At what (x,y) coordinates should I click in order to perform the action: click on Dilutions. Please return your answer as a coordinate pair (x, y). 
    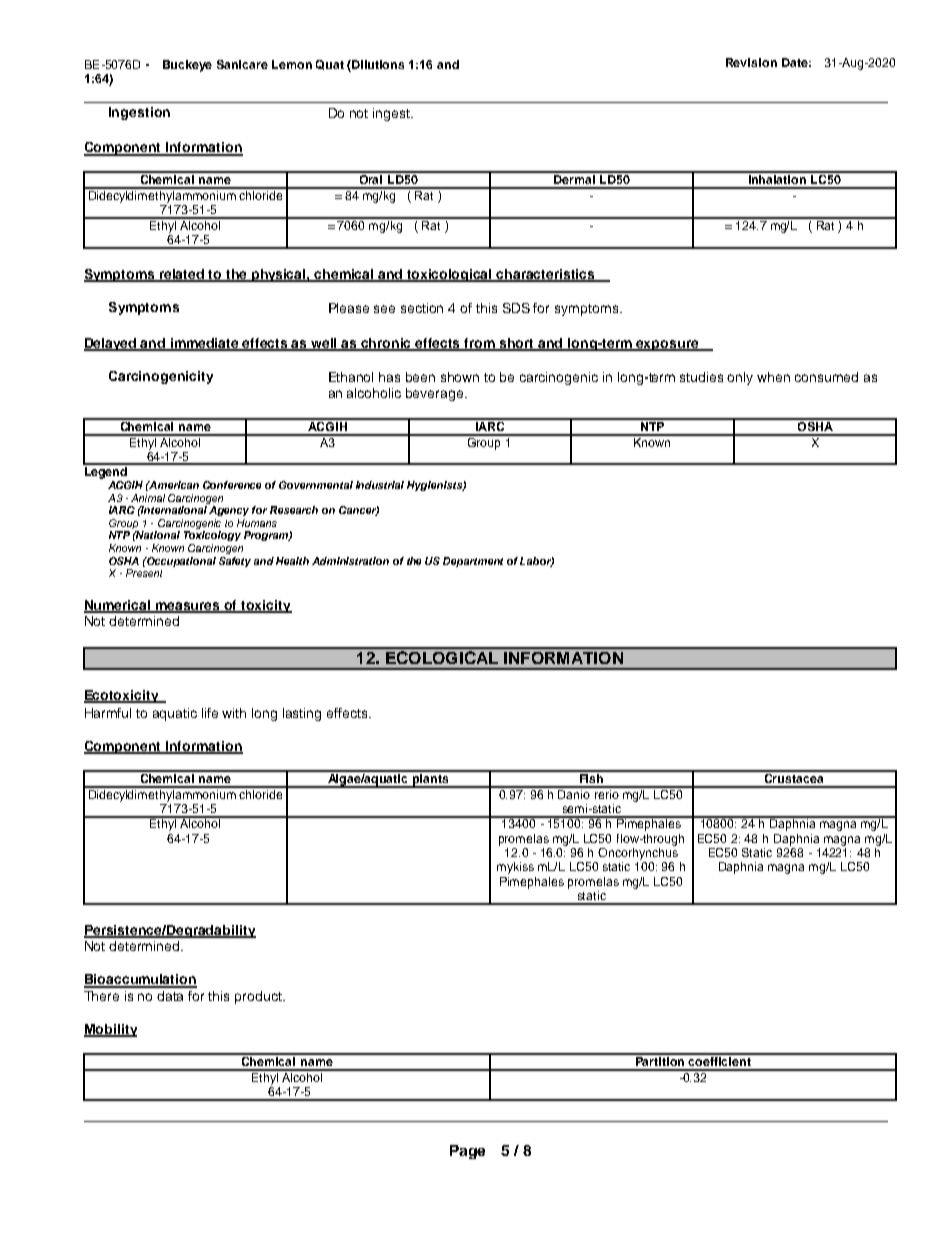
    Looking at the image, I should click on (378, 64).
